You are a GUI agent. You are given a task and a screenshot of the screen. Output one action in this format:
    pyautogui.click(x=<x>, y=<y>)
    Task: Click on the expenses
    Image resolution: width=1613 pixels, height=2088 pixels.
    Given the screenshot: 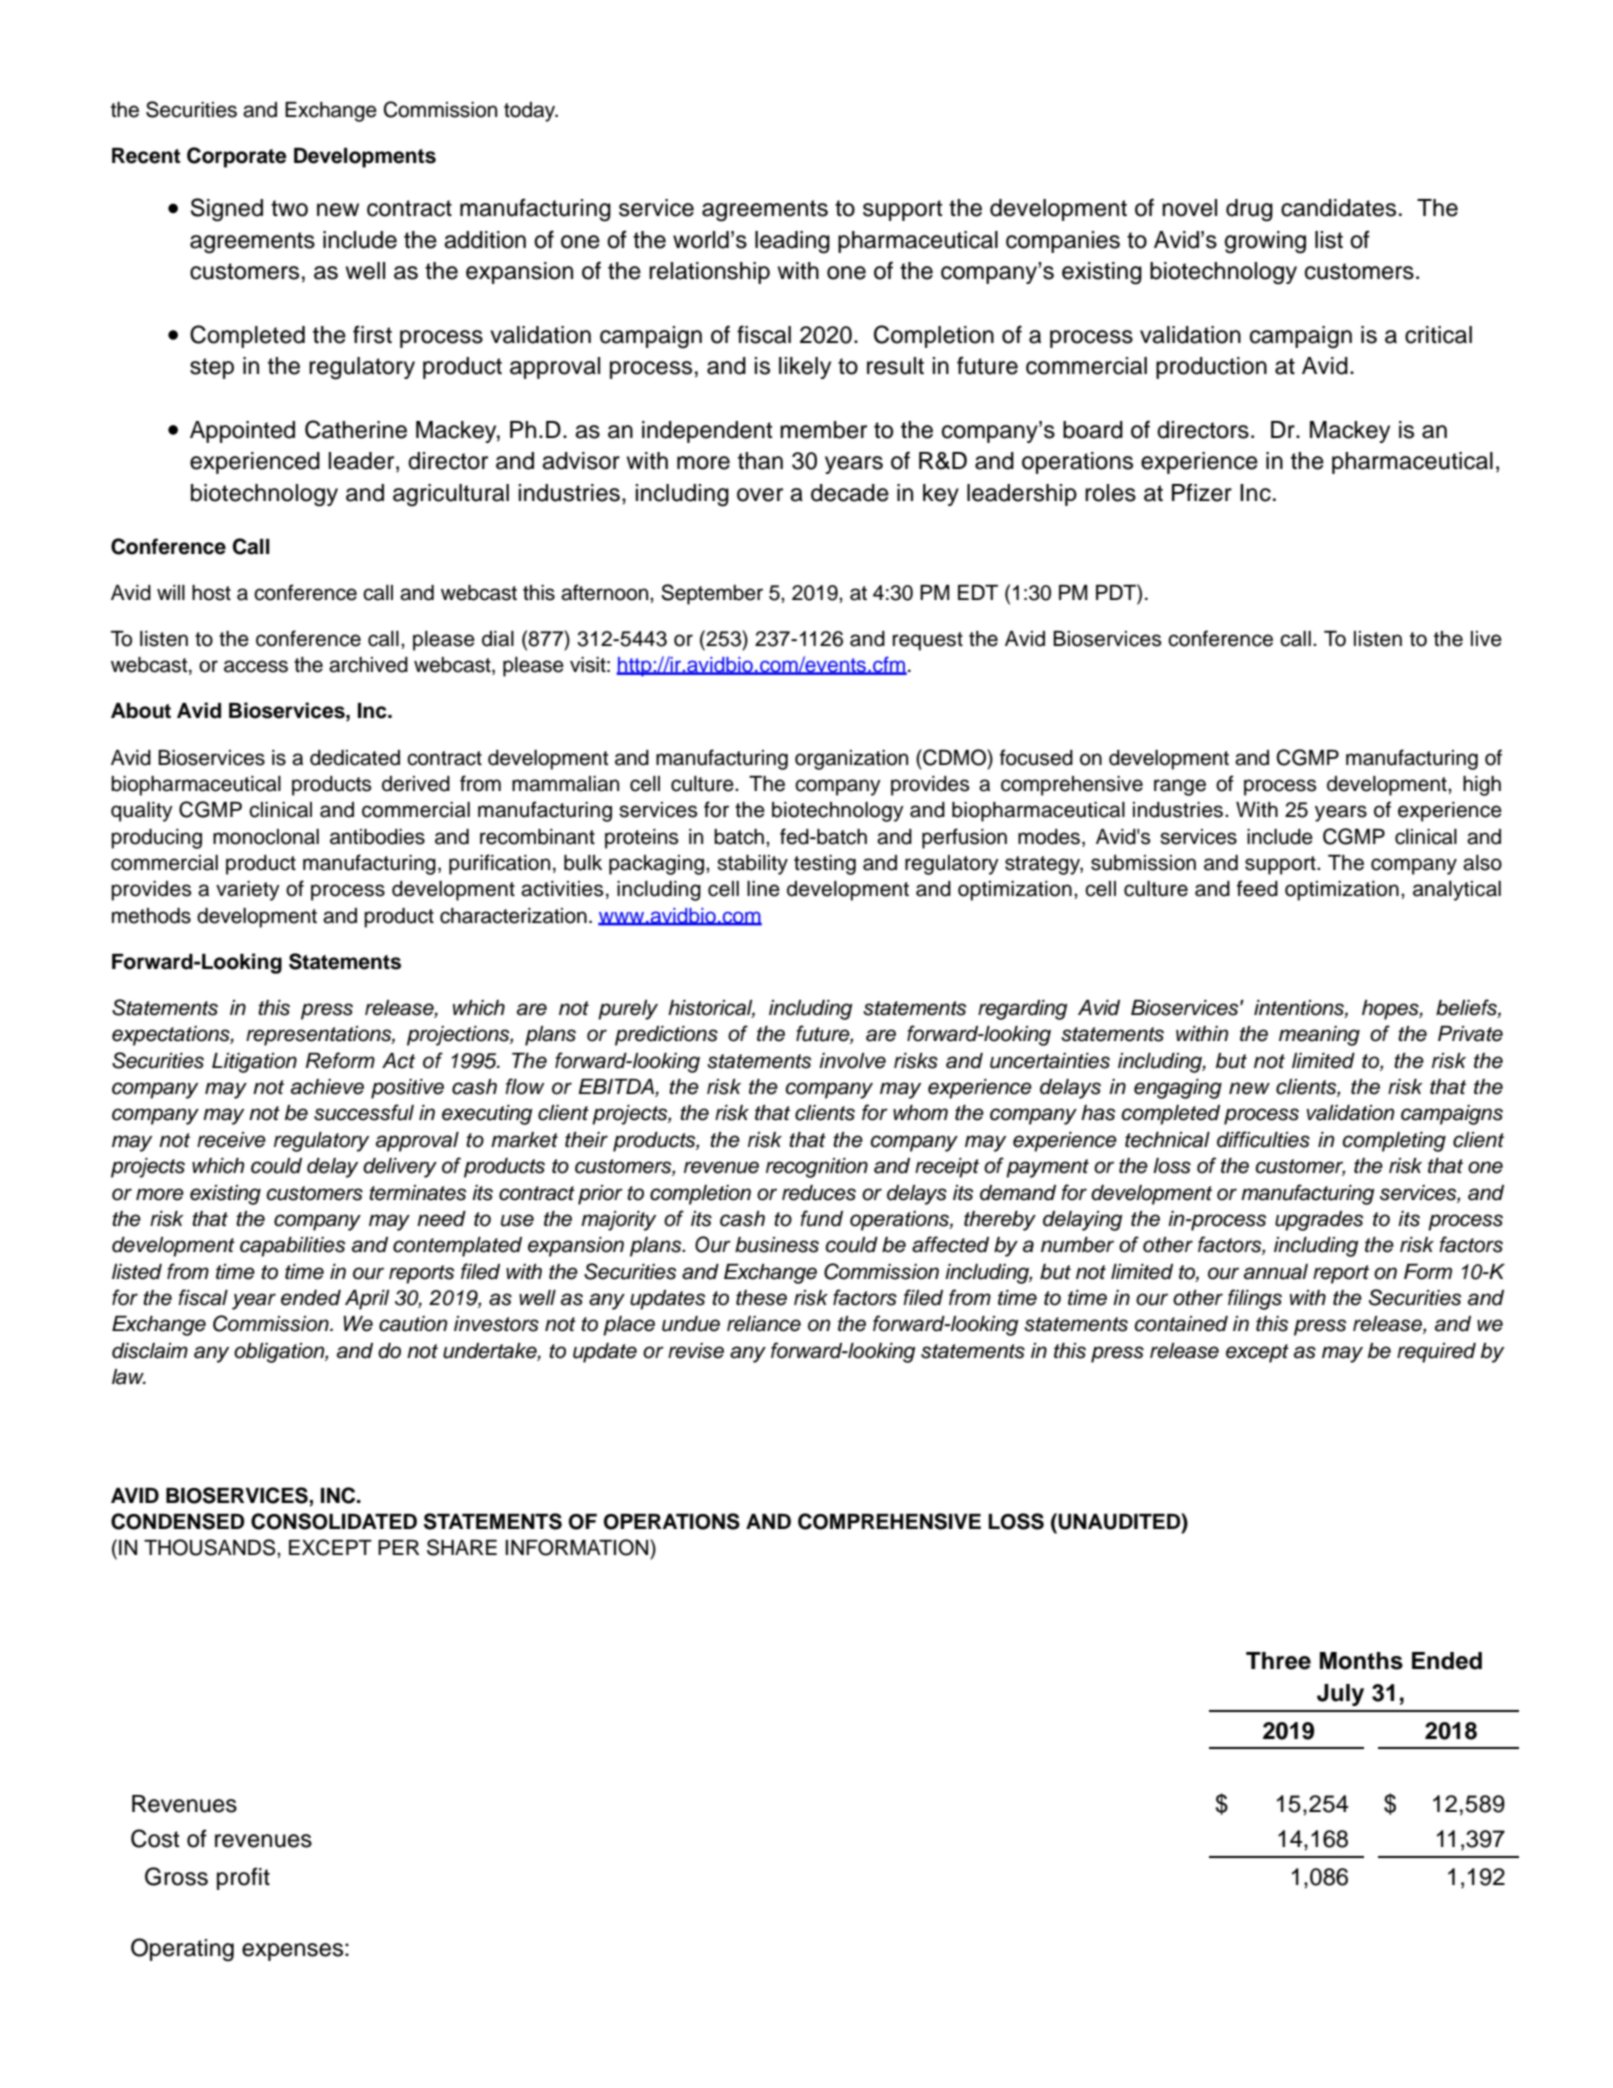 What is the action you would take?
    pyautogui.click(x=292, y=1952)
